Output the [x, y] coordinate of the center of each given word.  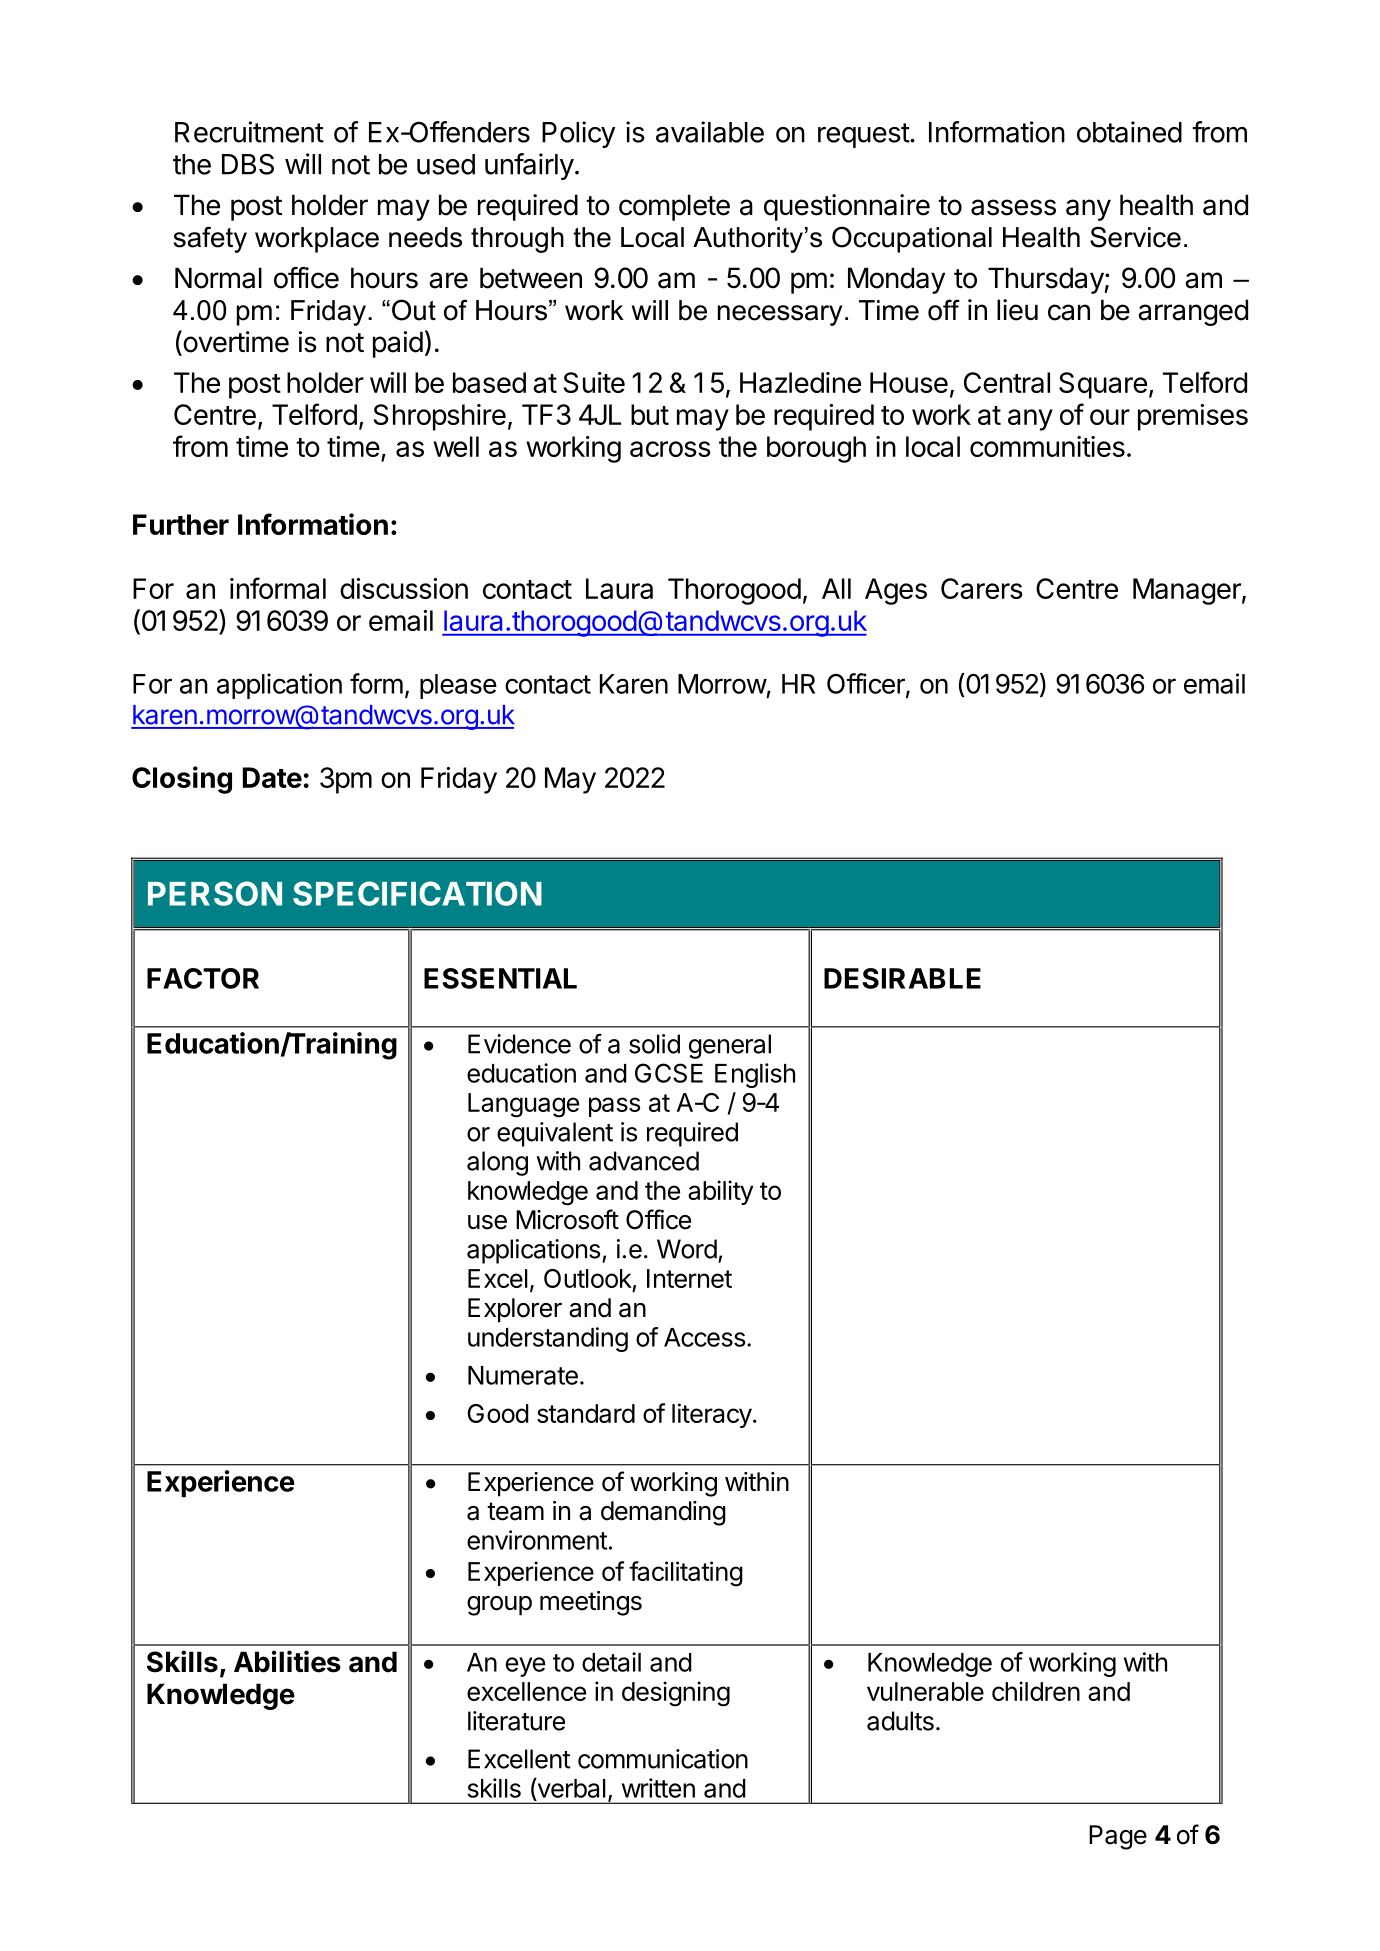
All [836, 588]
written [658, 1788]
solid [654, 1044]
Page [1118, 1837]
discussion [404, 588]
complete [674, 207]
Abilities [287, 1661]
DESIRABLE [902, 978]
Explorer [515, 1310]
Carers [982, 588]
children [1036, 1691]
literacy [712, 1415]
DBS [248, 164]
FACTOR [203, 978]
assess [1013, 207]
